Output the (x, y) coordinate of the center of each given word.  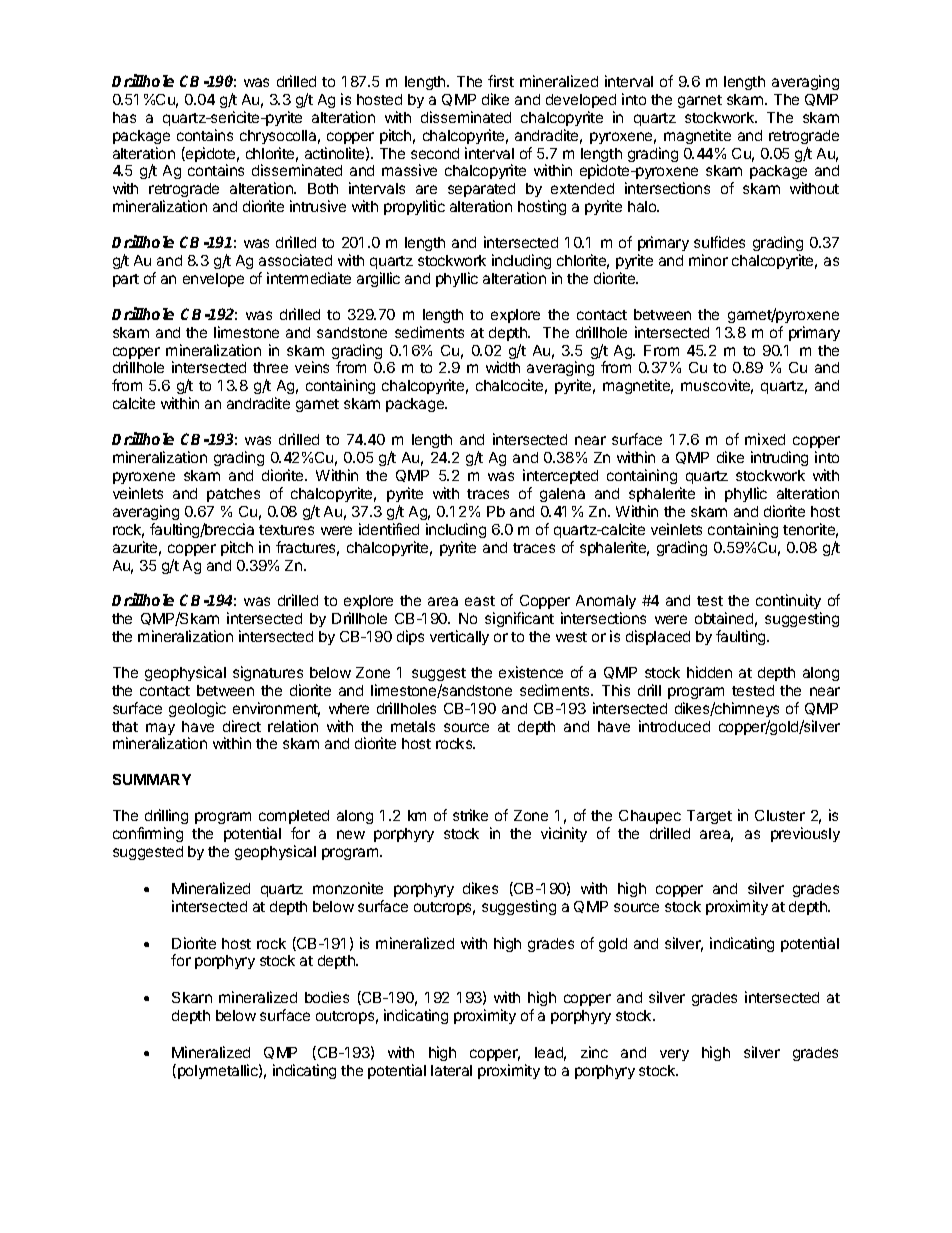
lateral (451, 1070)
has (124, 117)
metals (413, 726)
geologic (197, 709)
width (503, 367)
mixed (765, 439)
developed (581, 101)
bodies (327, 997)
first (501, 81)
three (270, 367)
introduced (674, 726)
